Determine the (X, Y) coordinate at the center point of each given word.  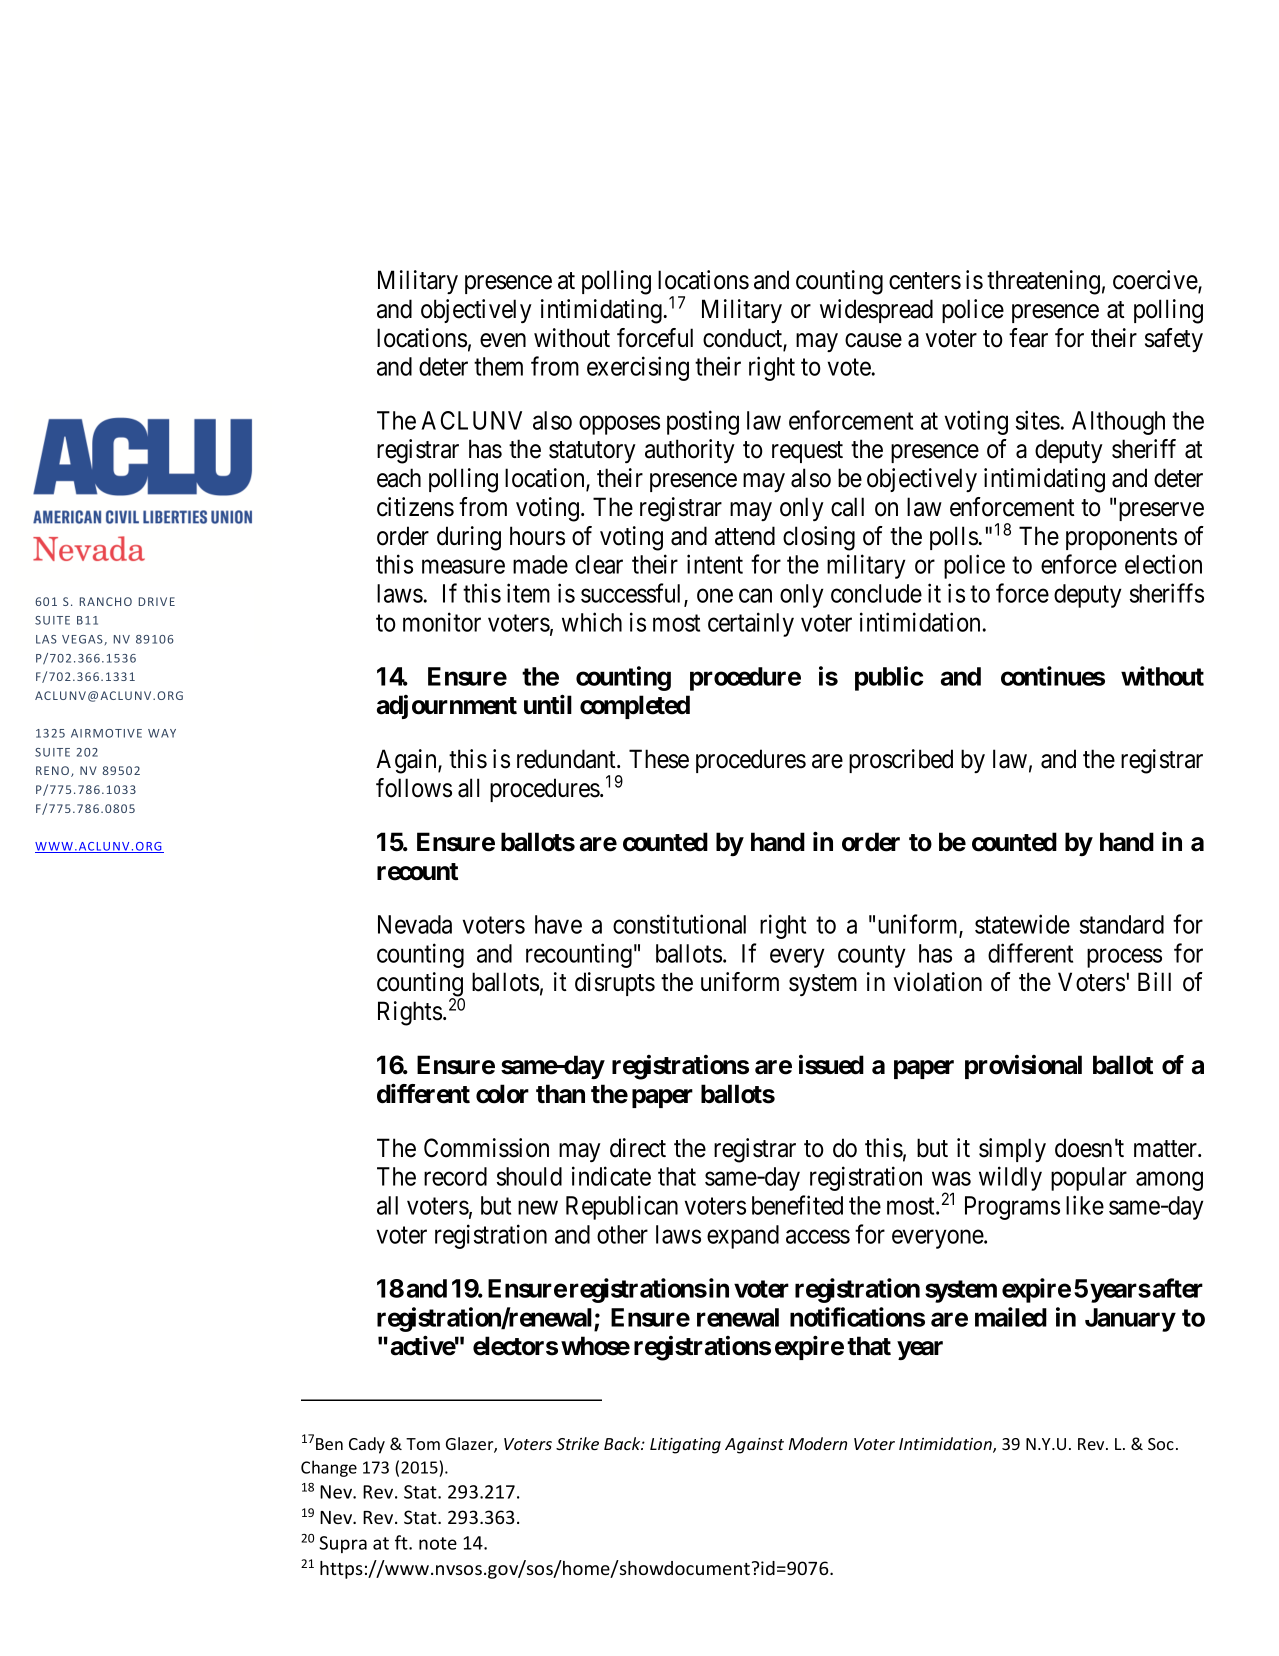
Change (329, 1468)
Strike (577, 1443)
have (558, 924)
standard (1122, 924)
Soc (1161, 1444)
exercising (638, 368)
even (503, 340)
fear (1028, 338)
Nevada (415, 924)
